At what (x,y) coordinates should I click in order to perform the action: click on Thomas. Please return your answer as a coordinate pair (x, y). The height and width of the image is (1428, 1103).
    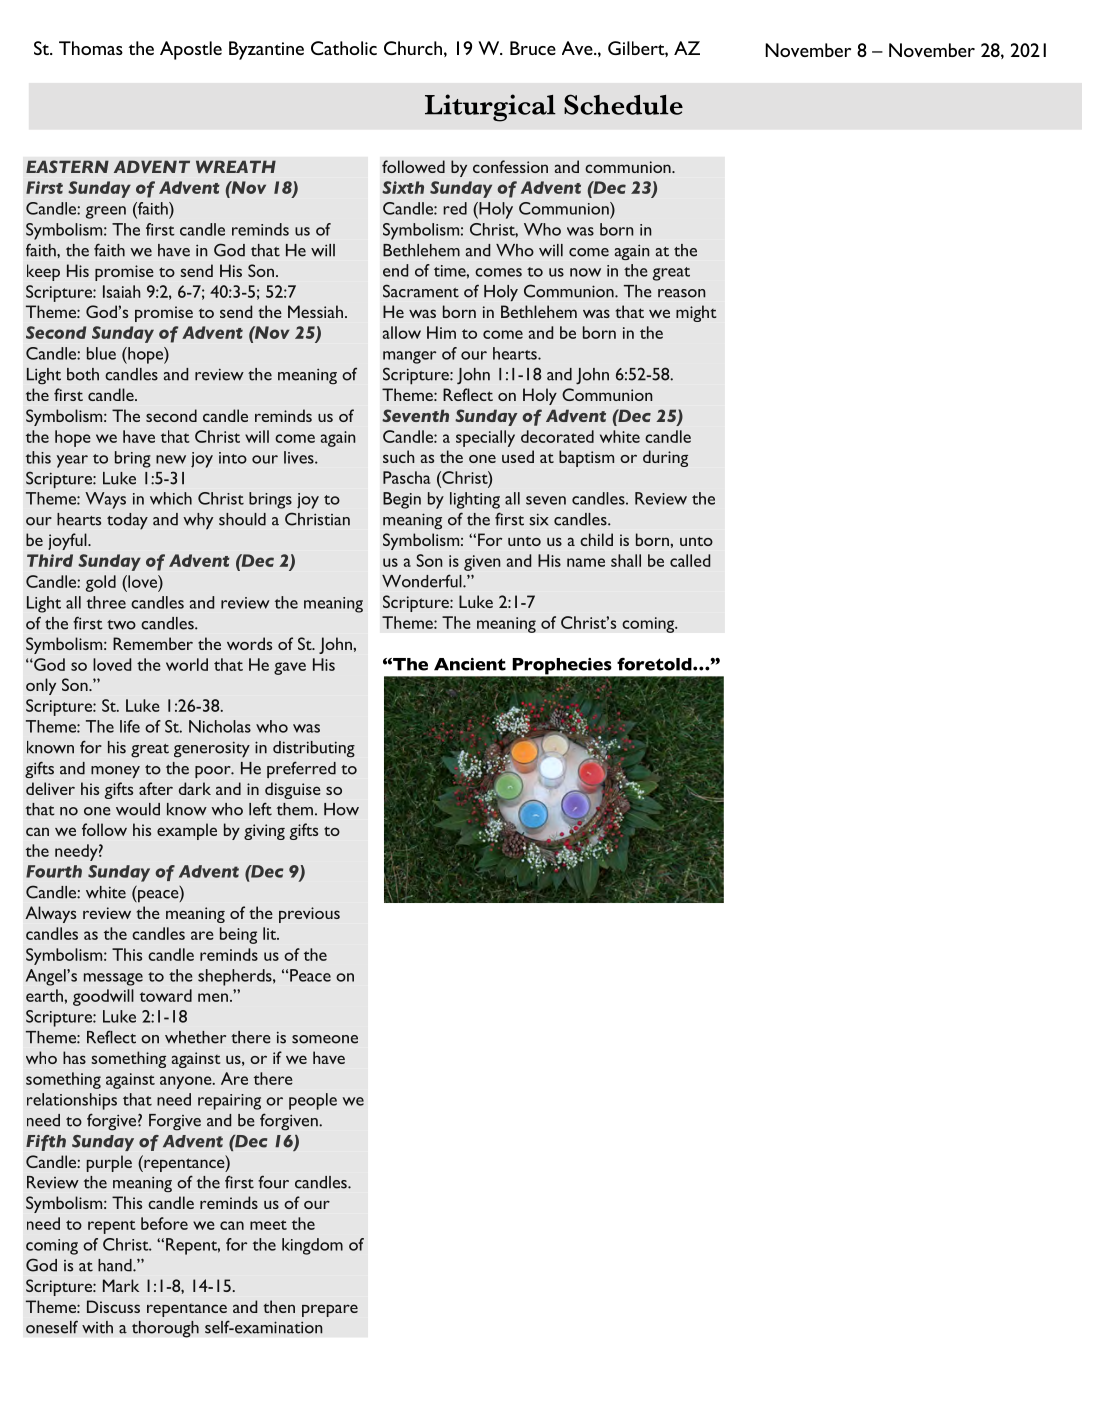
    Looking at the image, I should click on (91, 48).
